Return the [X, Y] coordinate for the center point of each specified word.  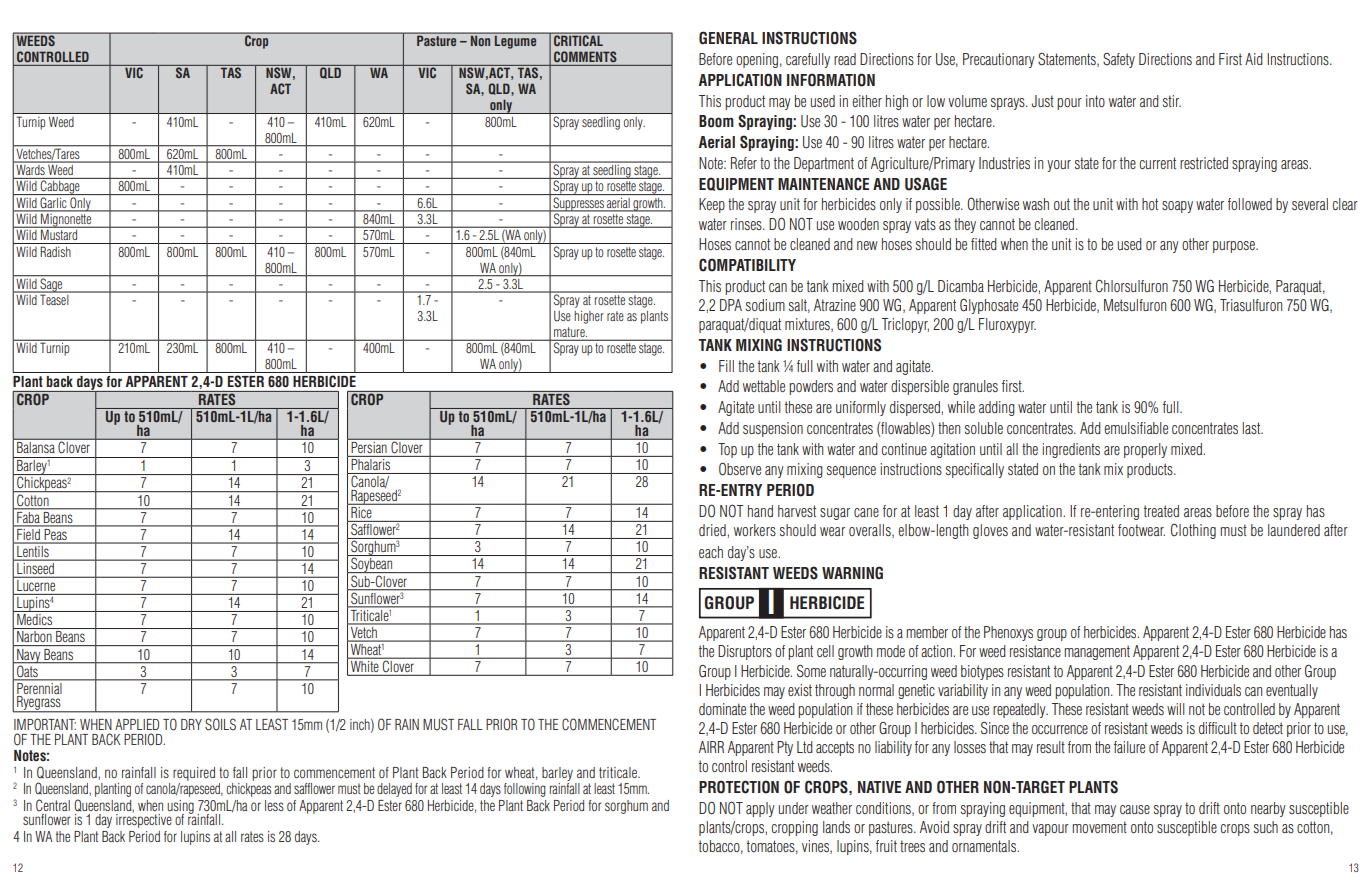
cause [1135, 809]
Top [727, 450]
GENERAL [728, 38]
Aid [1254, 59]
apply [760, 809]
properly [1145, 450]
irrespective [144, 820]
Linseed [35, 567]
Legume [516, 41]
